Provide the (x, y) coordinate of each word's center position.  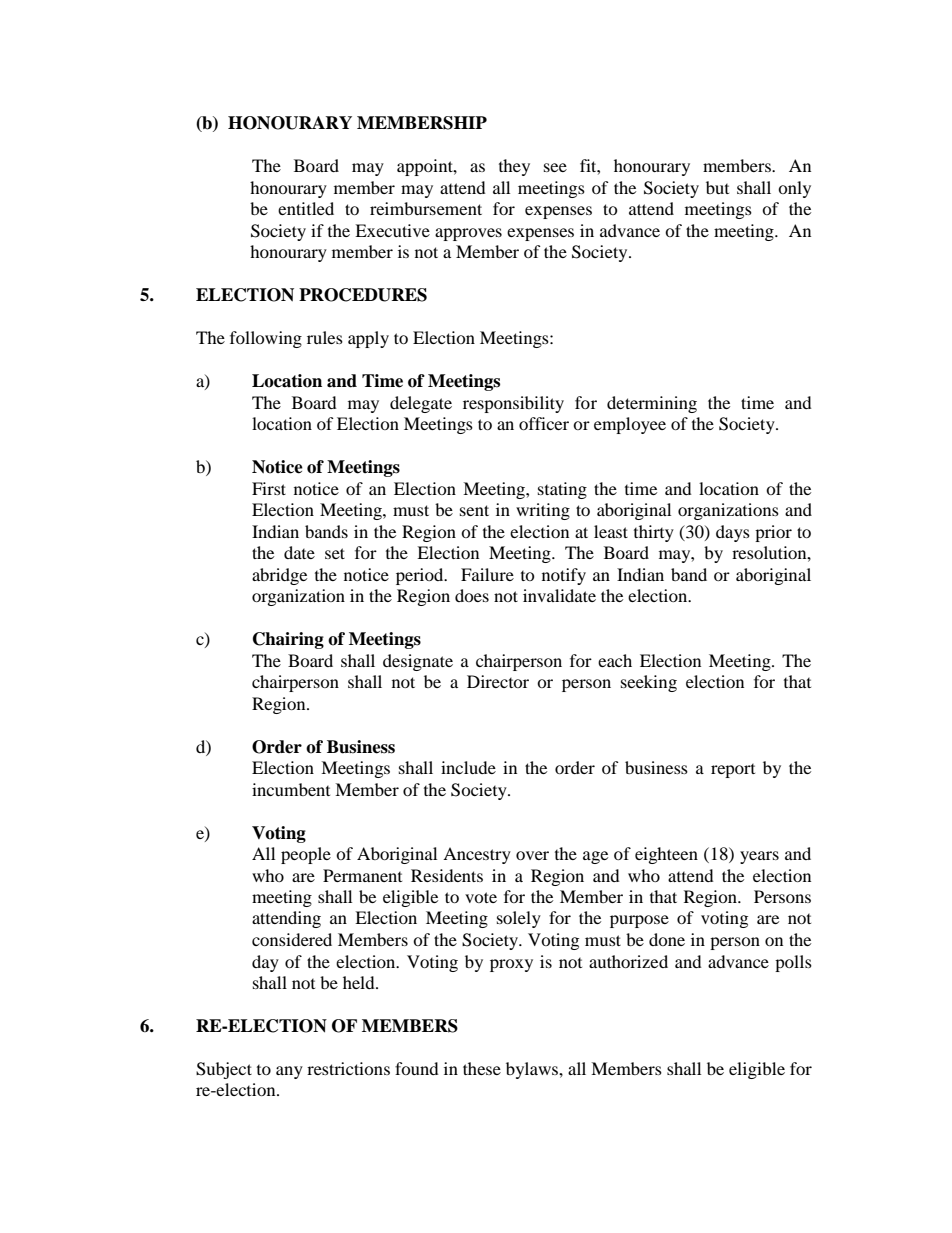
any (289, 1072)
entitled (306, 208)
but (717, 187)
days (733, 533)
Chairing (288, 640)
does (472, 595)
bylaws (533, 1070)
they (514, 167)
